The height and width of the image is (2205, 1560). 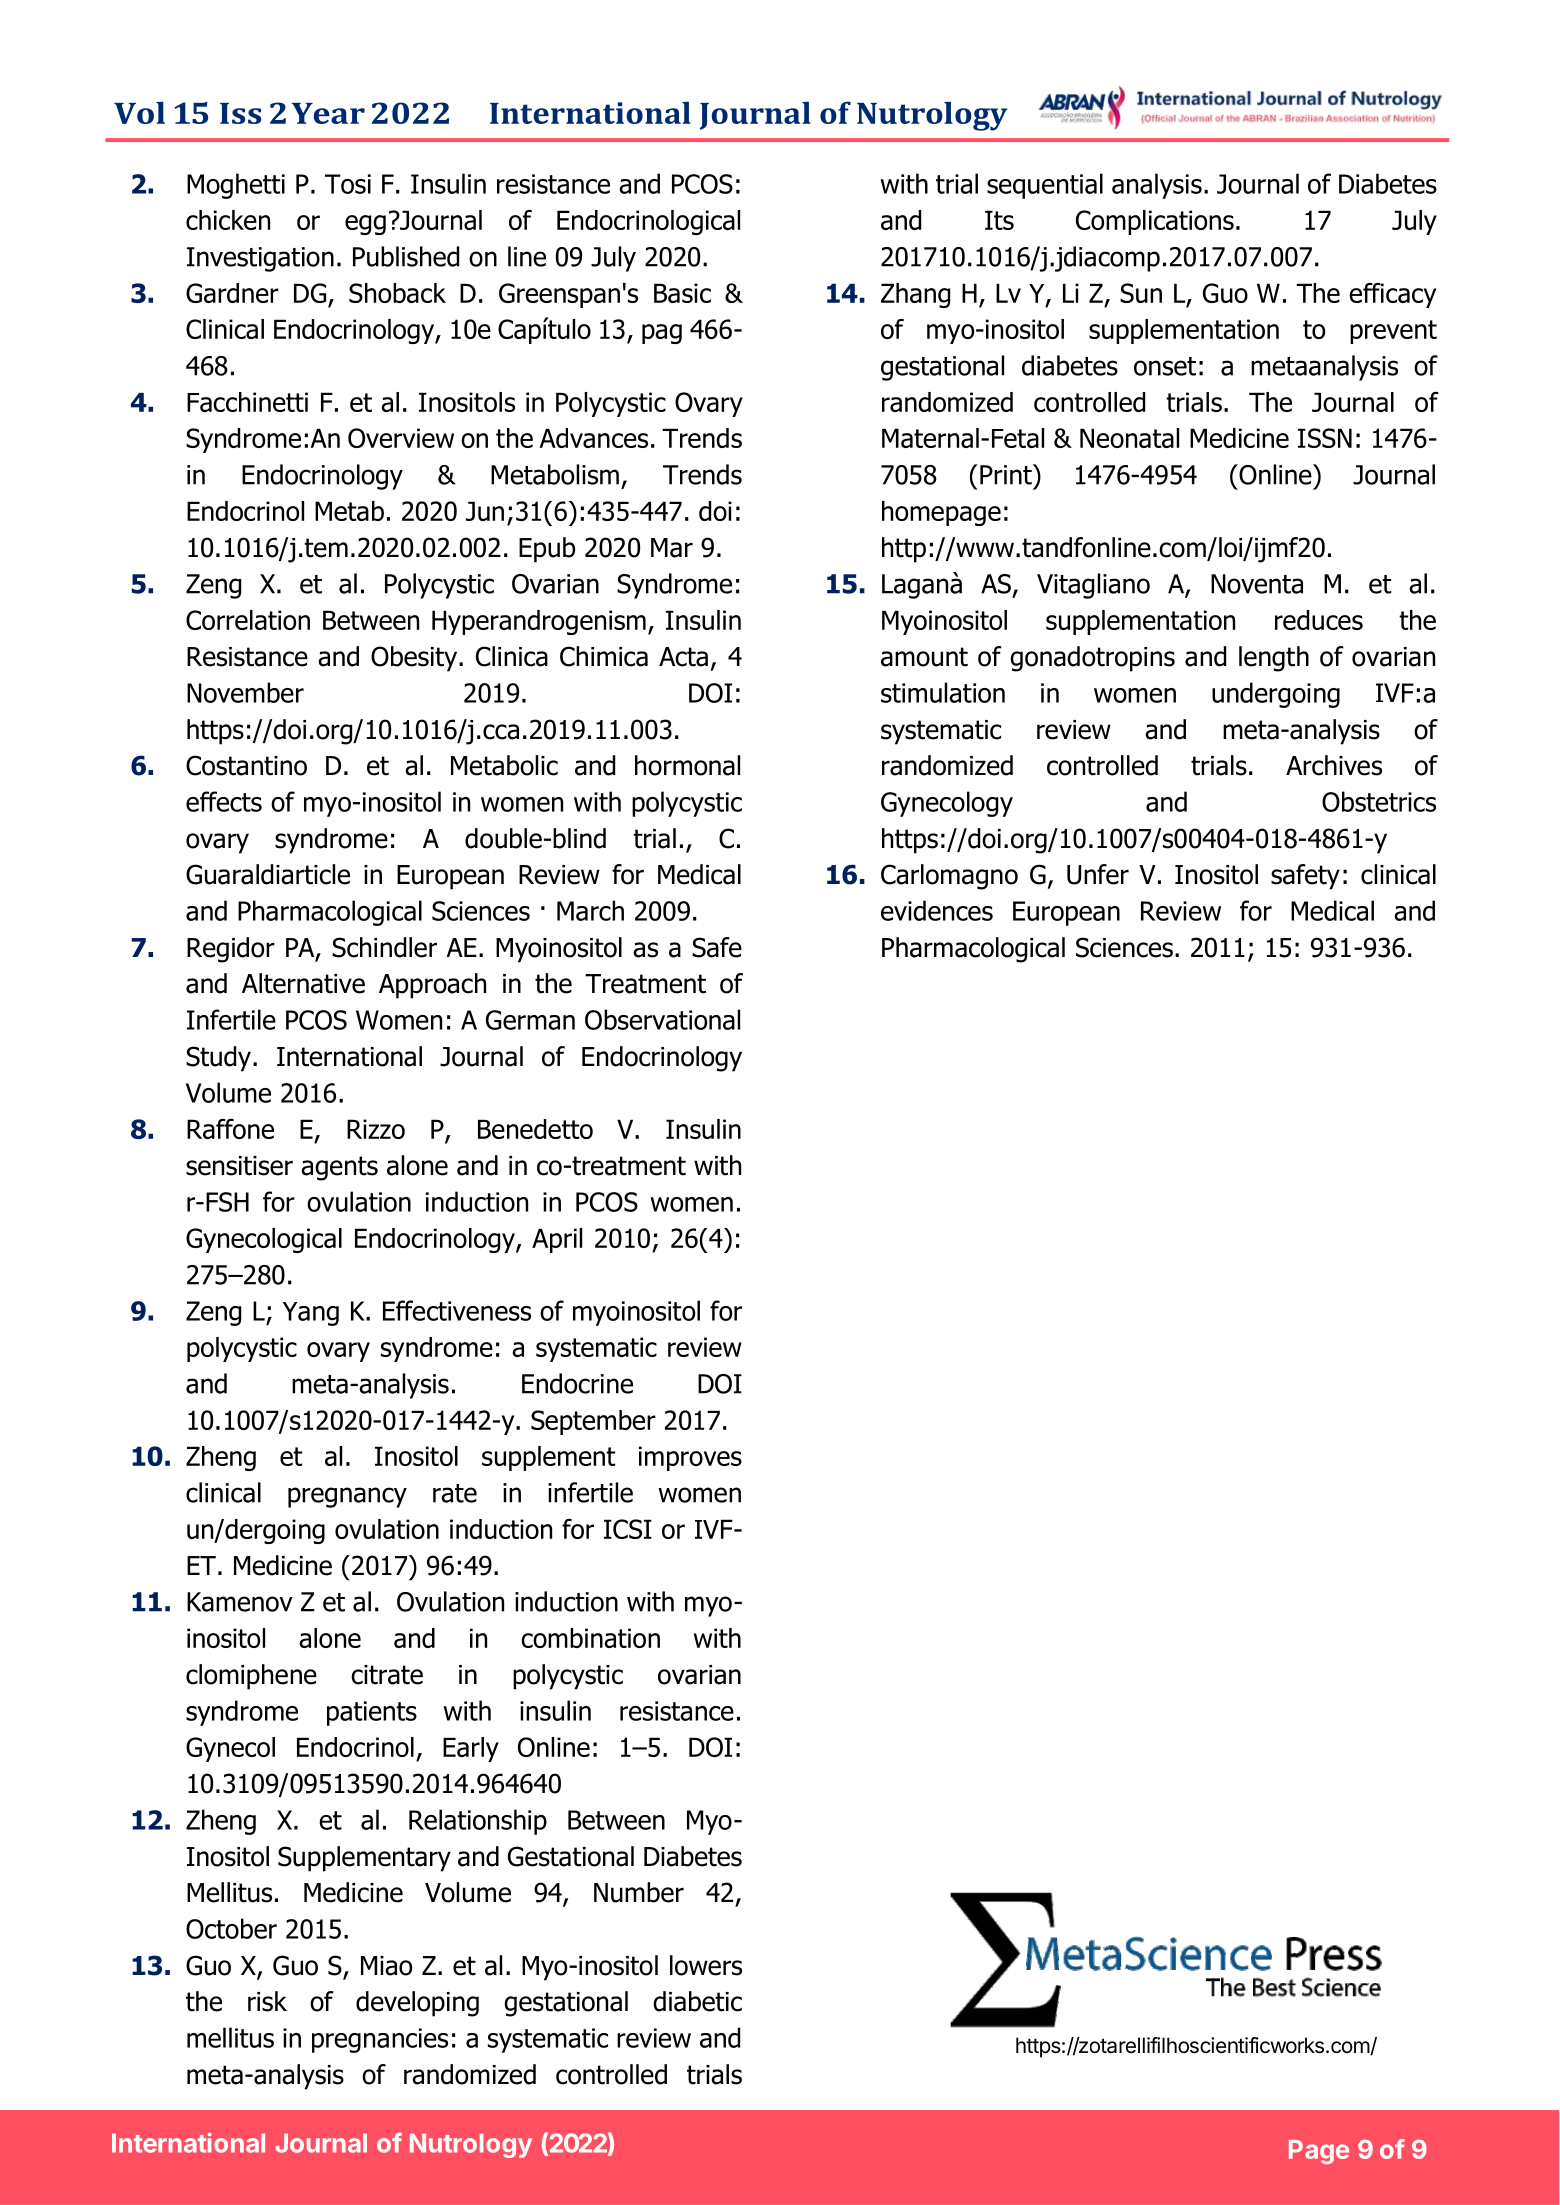 I want to click on effects, so click(x=224, y=801).
